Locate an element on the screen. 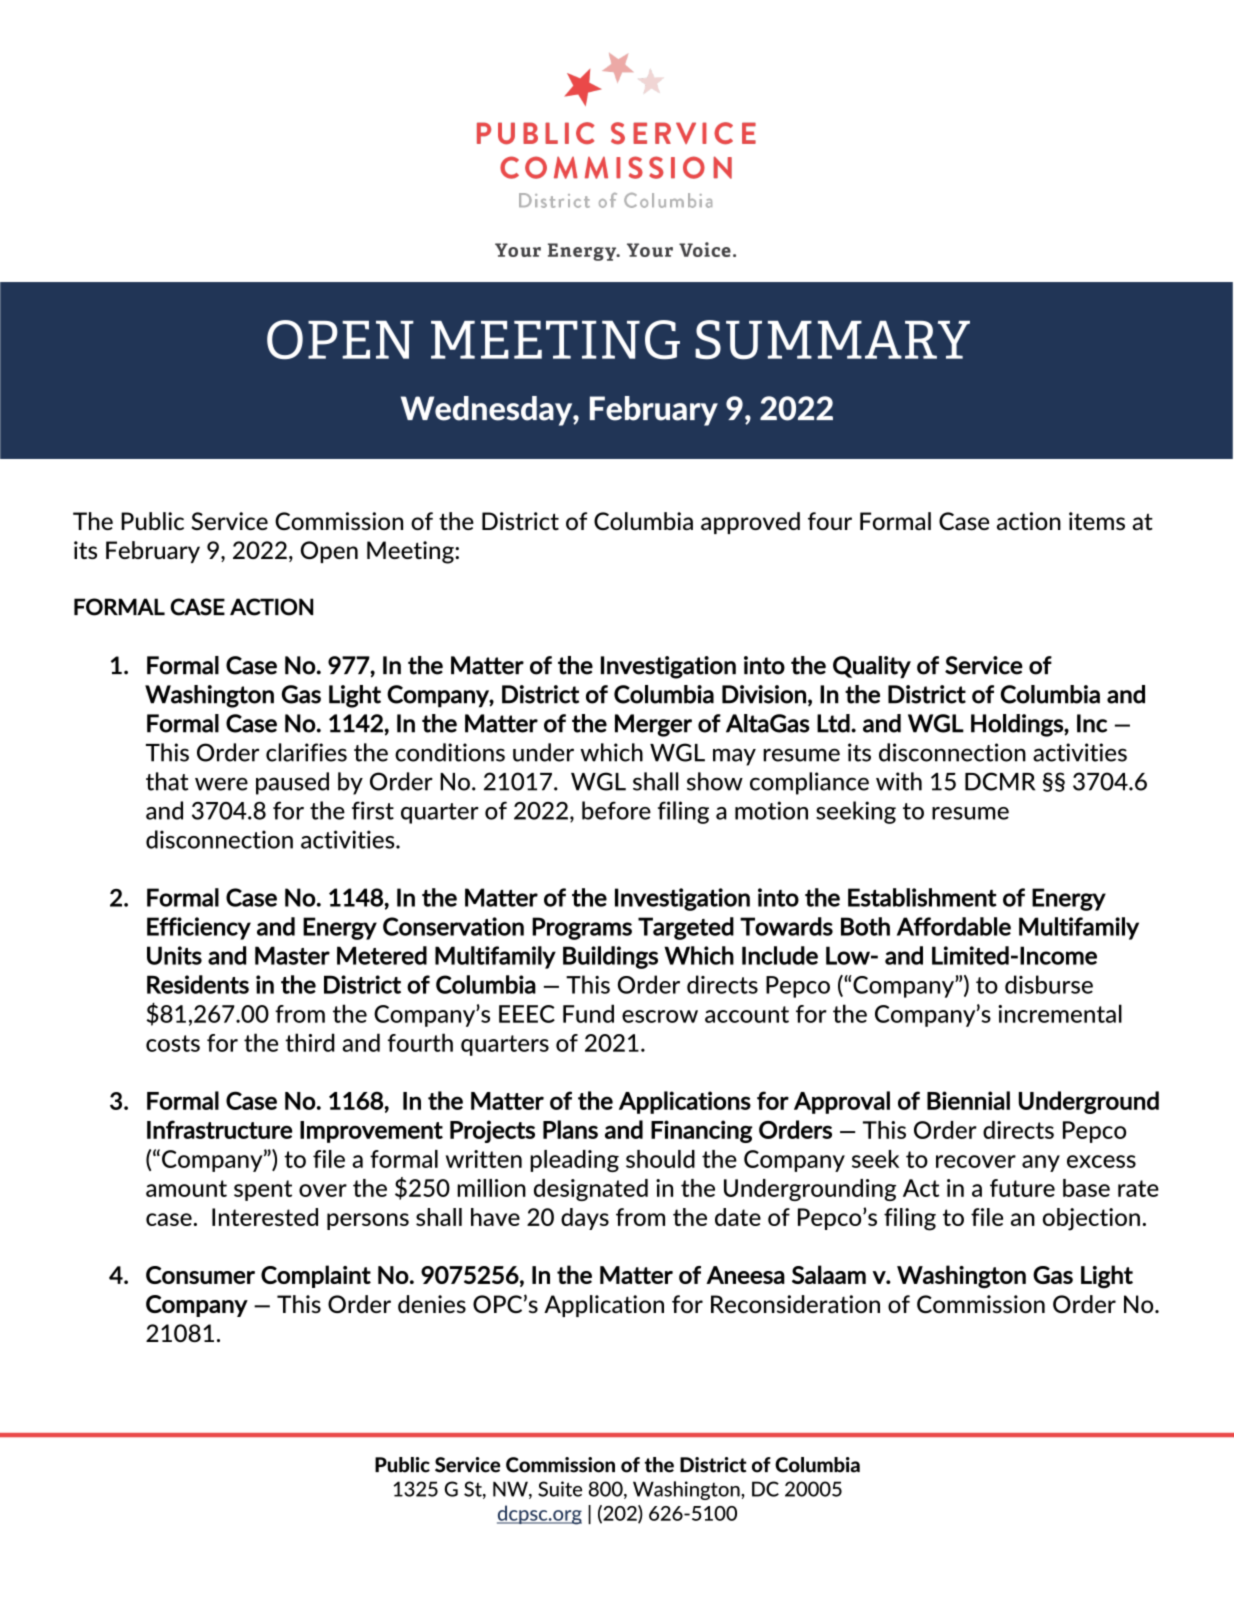 This screenshot has height=1597, width=1234. Reconsideration is located at coordinates (795, 1304).
